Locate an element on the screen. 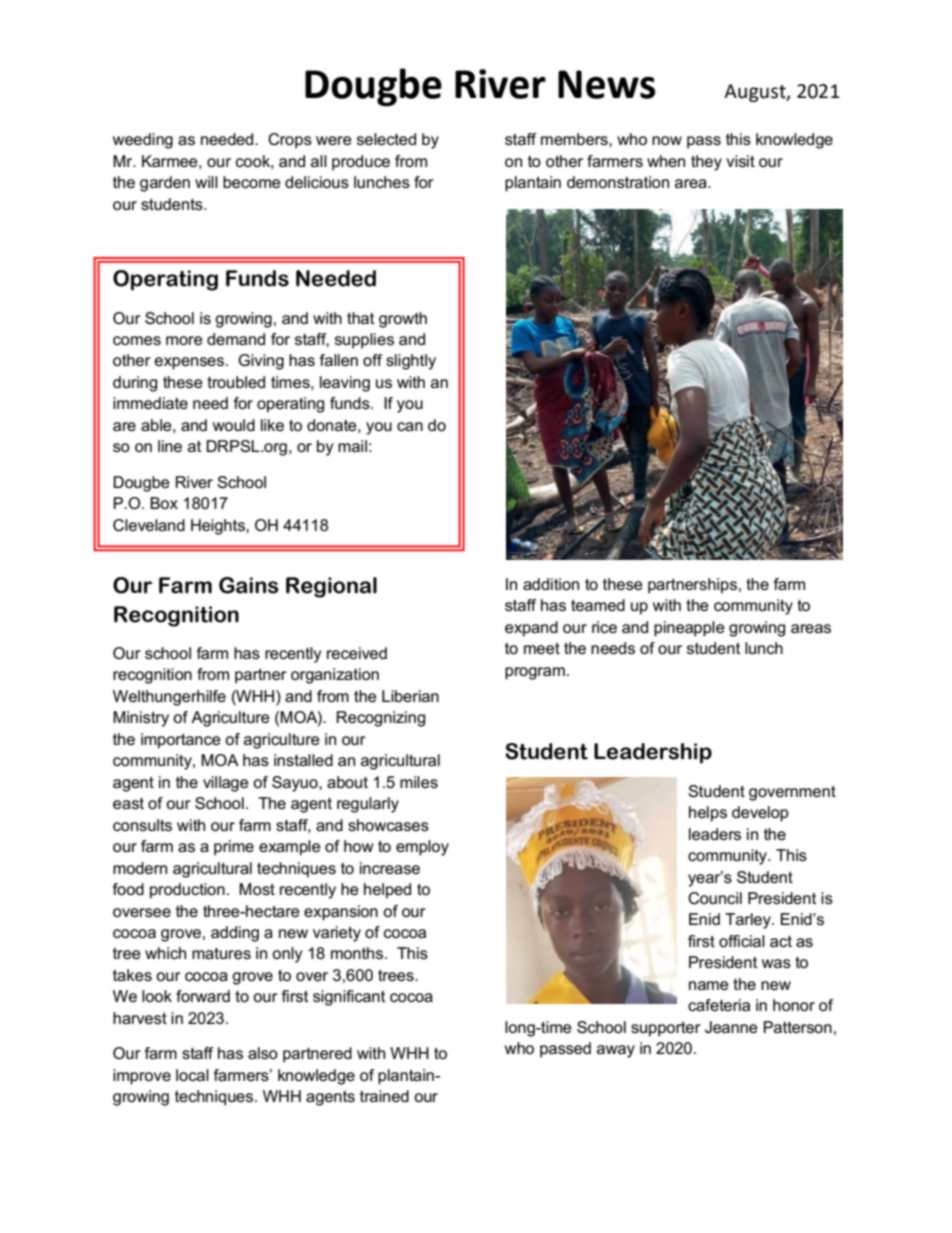 This screenshot has width=952, height=1233. importance is located at coordinates (181, 741).
